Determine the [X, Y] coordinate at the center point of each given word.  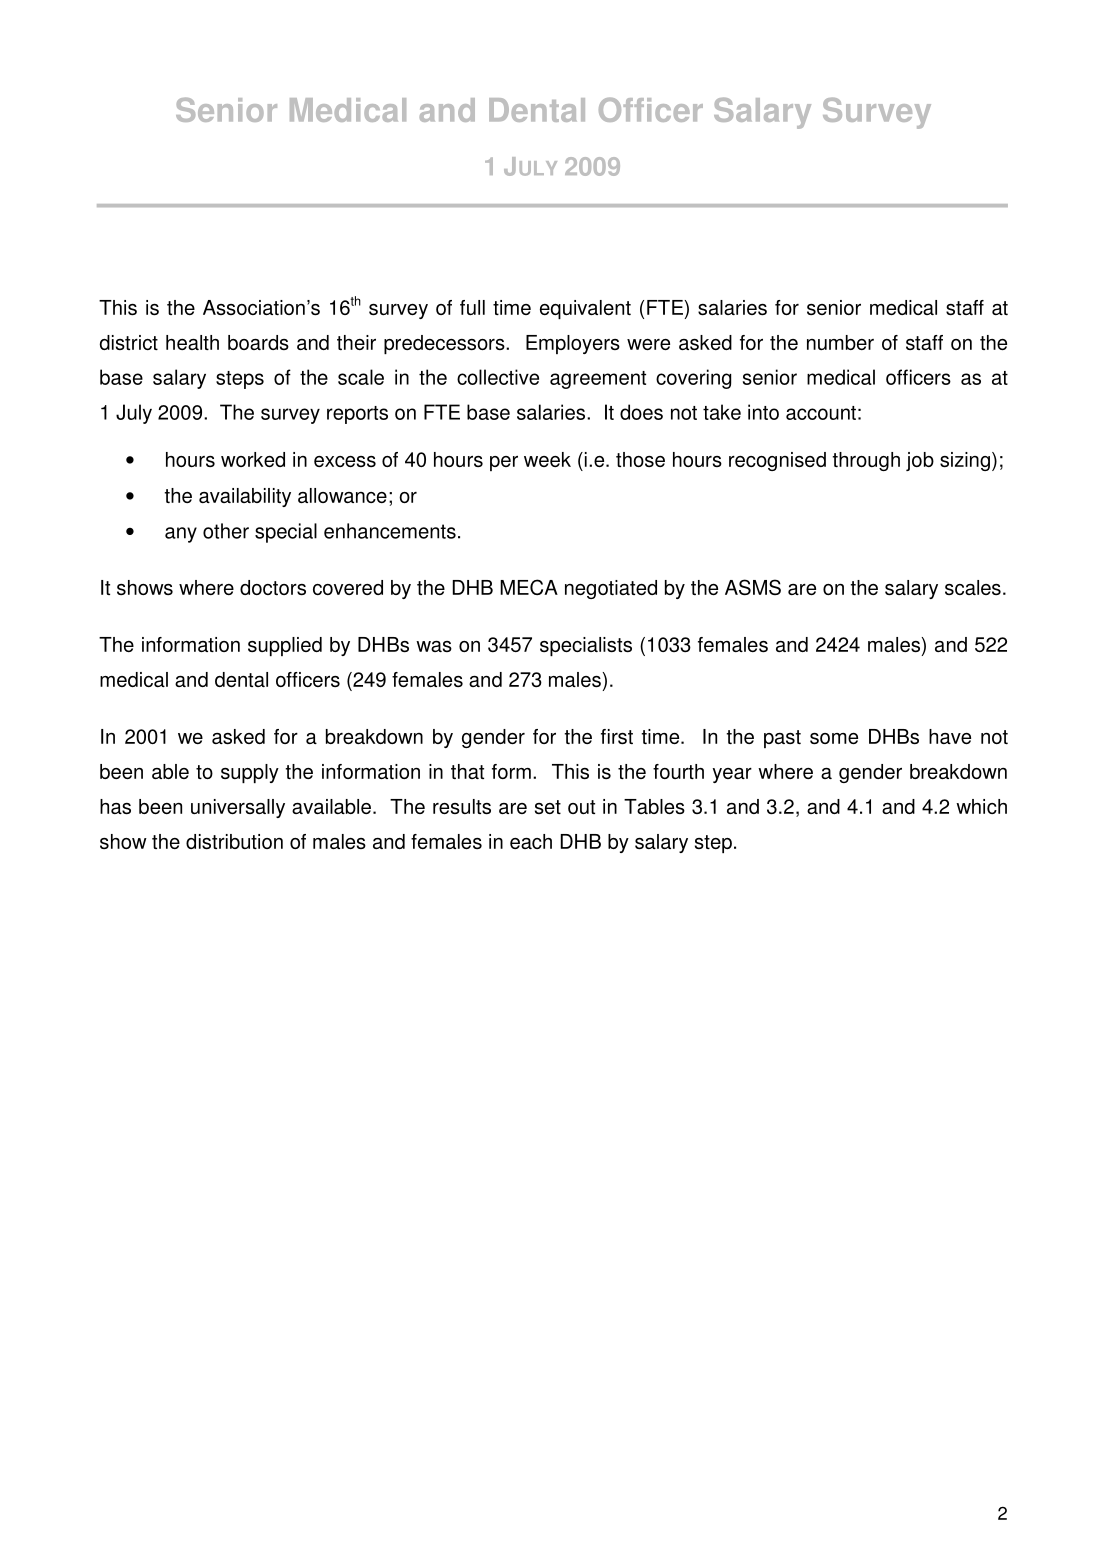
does [641, 412]
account [821, 413]
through [866, 461]
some [834, 738]
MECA [529, 587]
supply [250, 773]
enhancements [390, 531]
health [192, 342]
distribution [234, 841]
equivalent [585, 309]
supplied [285, 646]
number [840, 342]
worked [253, 459]
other [226, 531]
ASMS [753, 587]
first [617, 736]
